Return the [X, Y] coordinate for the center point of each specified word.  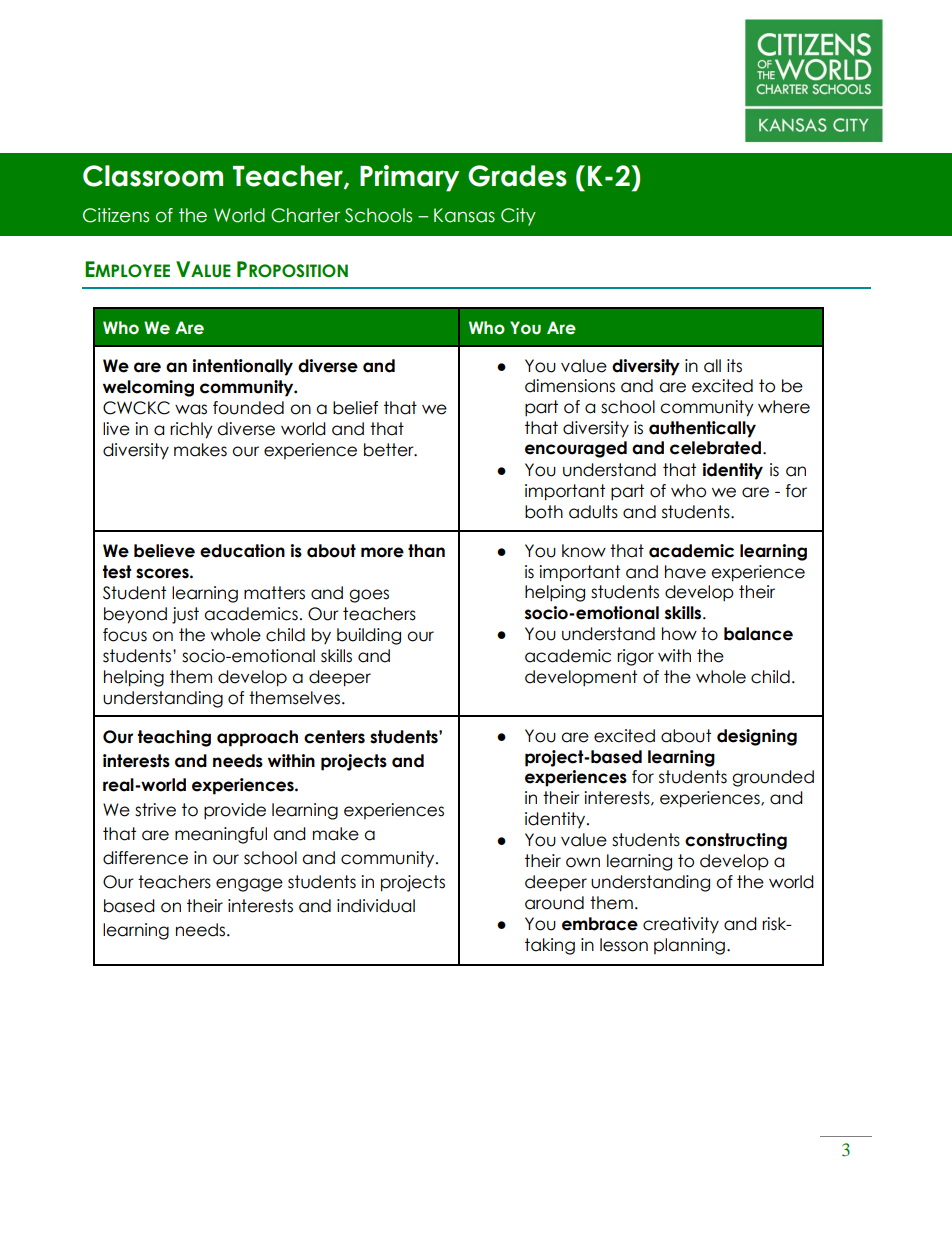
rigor [635, 657]
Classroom [153, 176]
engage [249, 885]
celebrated [717, 448]
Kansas [464, 215]
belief [355, 408]
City [518, 217]
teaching [174, 738]
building [369, 636]
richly [191, 430]
